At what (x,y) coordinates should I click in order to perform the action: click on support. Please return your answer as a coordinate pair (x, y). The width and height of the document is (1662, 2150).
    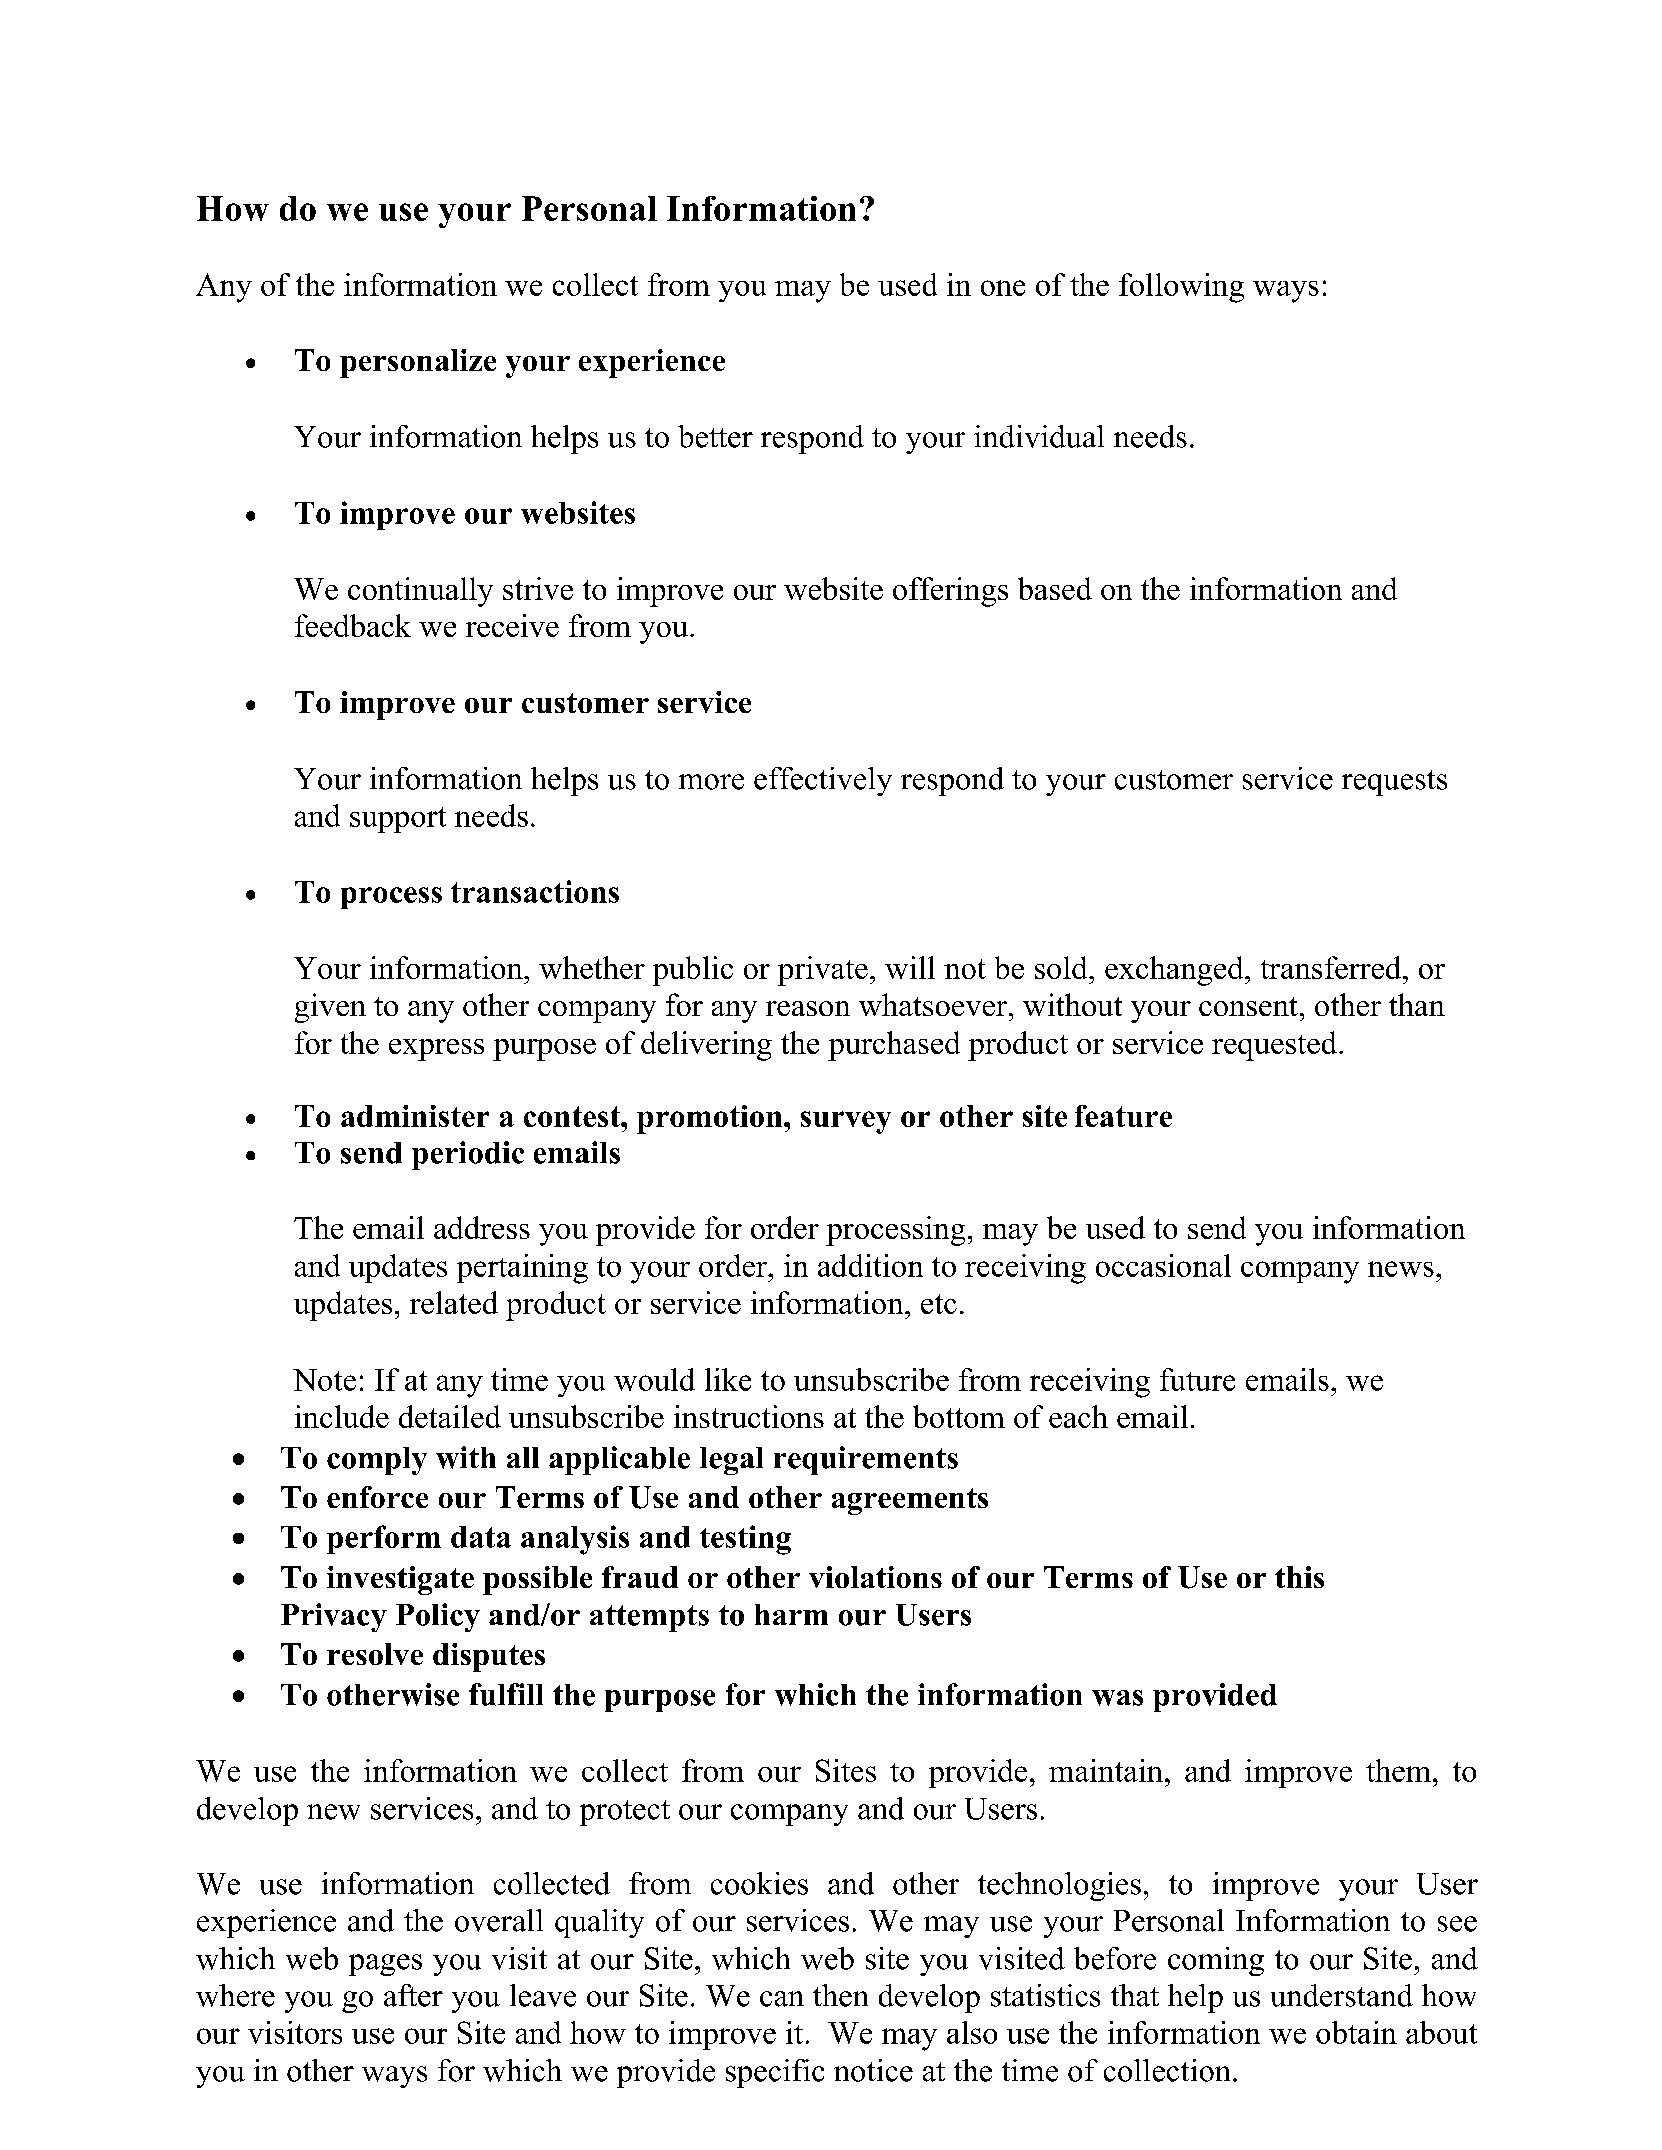
    Looking at the image, I should click on (398, 820).
